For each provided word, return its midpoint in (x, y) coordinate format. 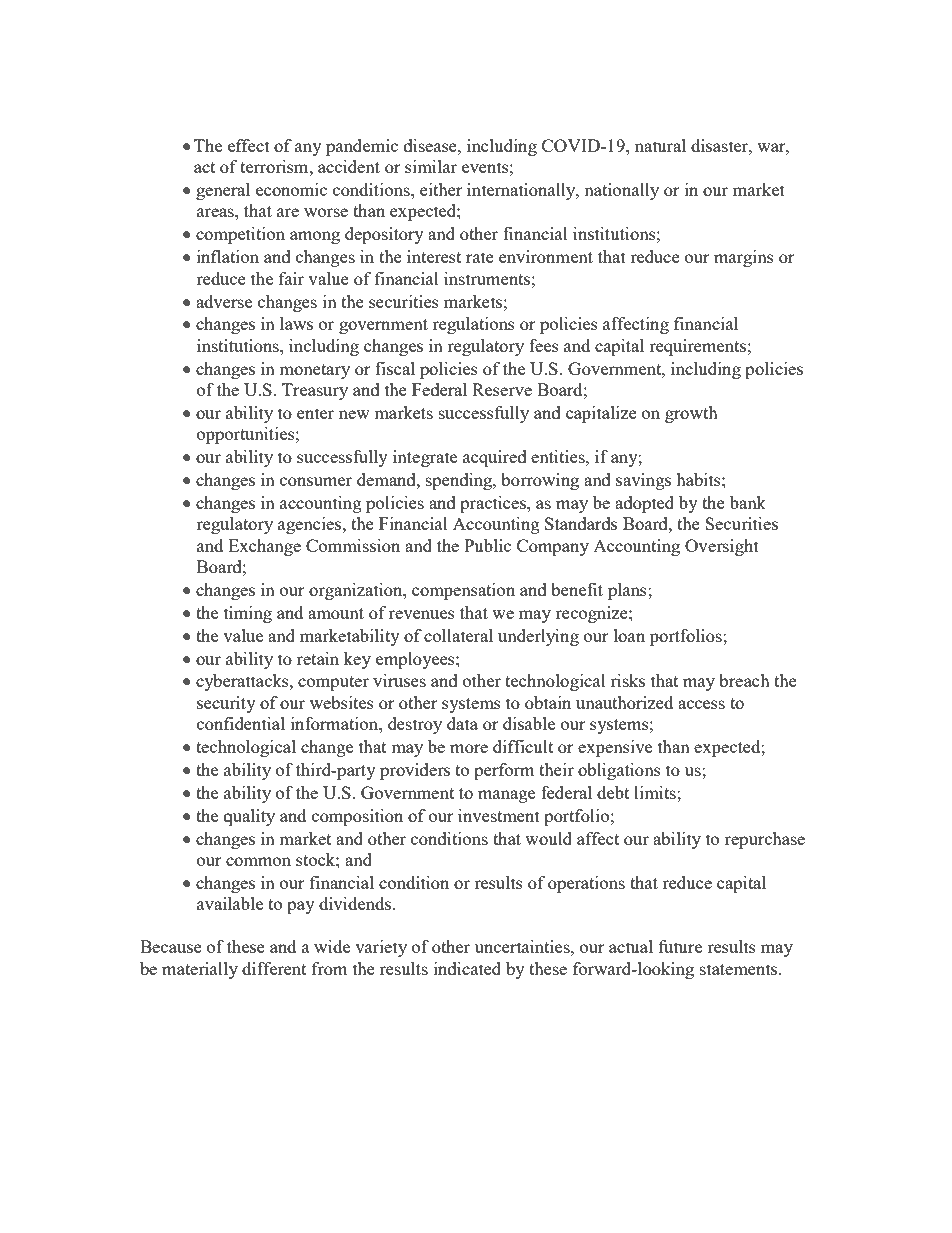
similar (431, 166)
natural (660, 145)
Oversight (722, 547)
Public (487, 545)
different (274, 968)
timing (248, 614)
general (223, 191)
